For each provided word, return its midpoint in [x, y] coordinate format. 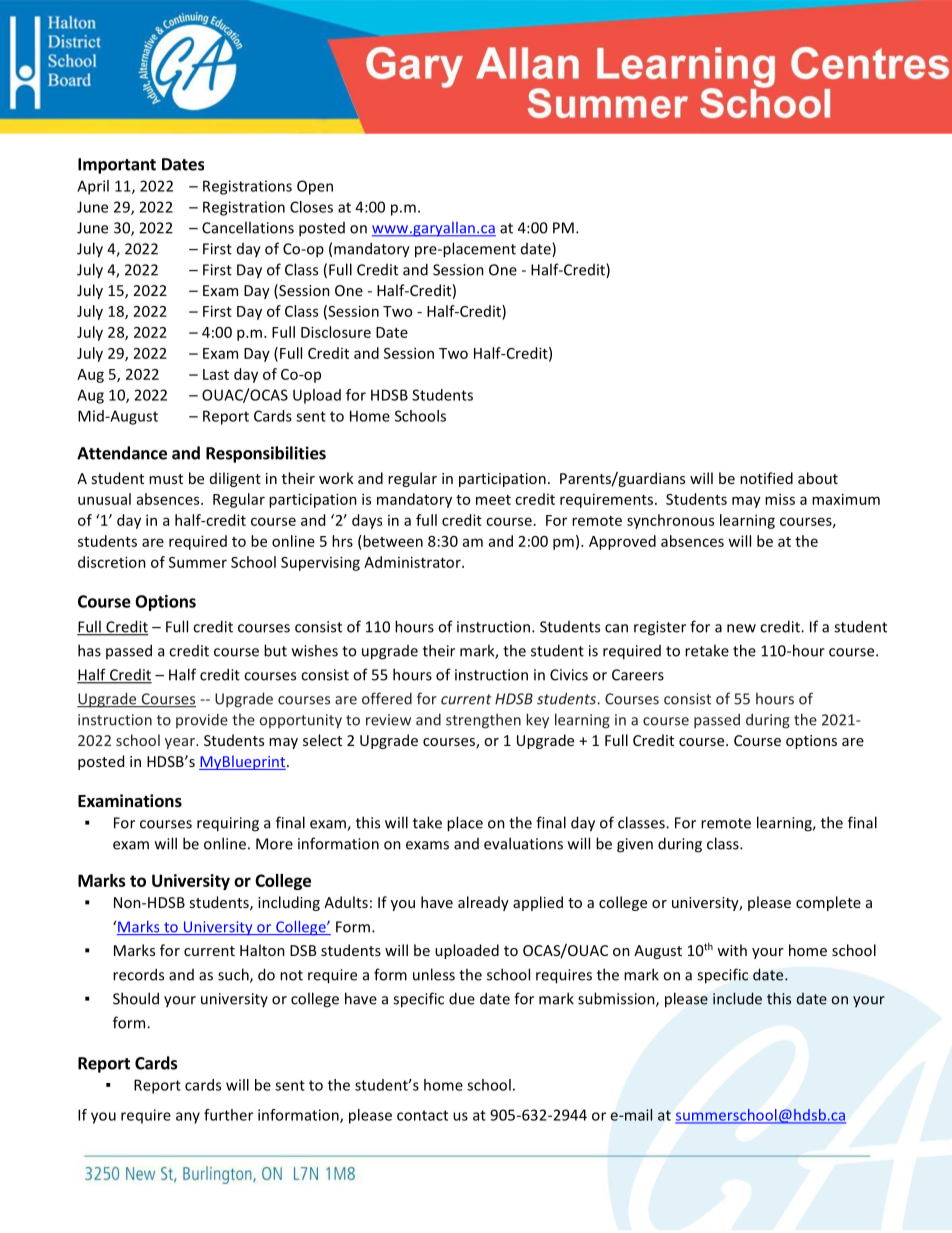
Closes [311, 207]
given [635, 845]
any [188, 1118]
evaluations [523, 843]
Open [315, 187]
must [166, 479]
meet [493, 500]
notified [766, 478]
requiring [228, 824]
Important [117, 166]
